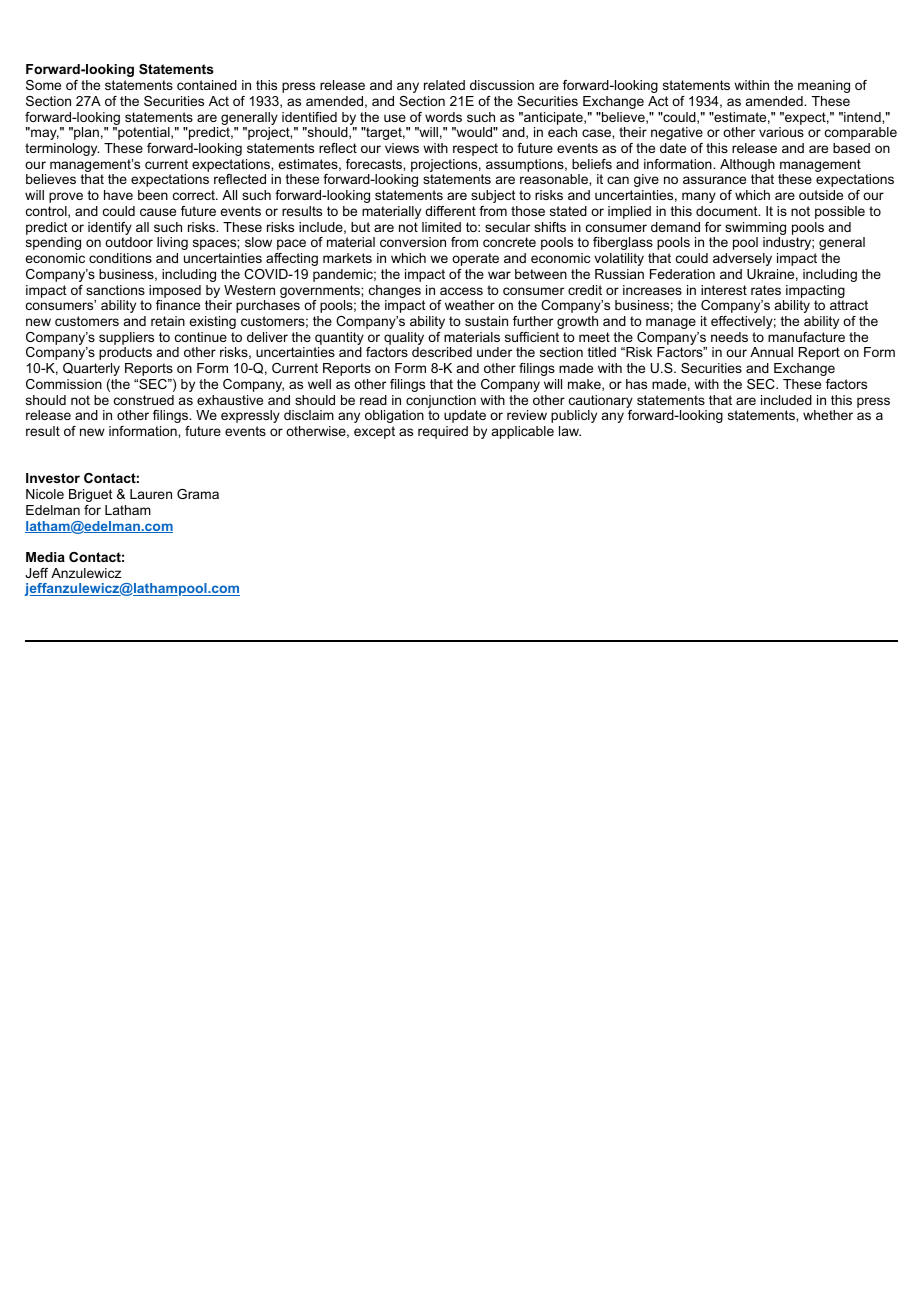  Describe the element at coordinates (729, 337) in the screenshot. I see `needs` at that location.
